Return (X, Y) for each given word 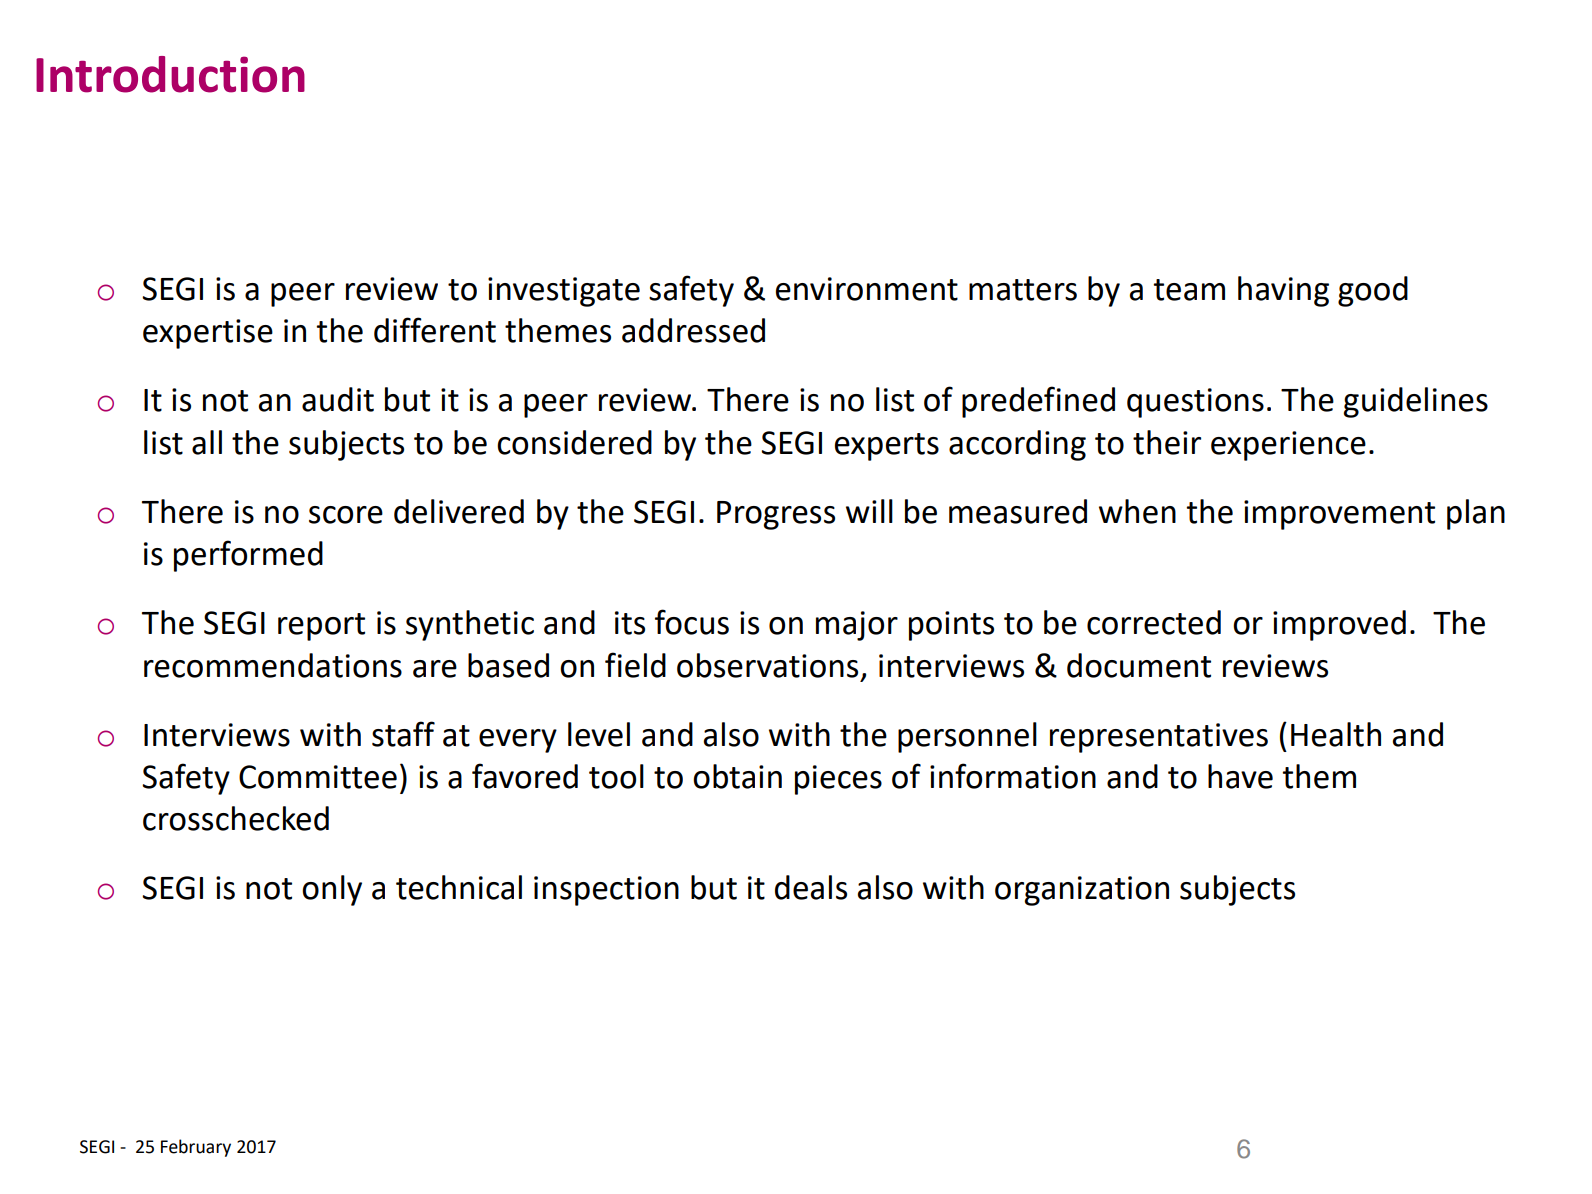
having (1283, 291)
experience (1288, 446)
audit (338, 399)
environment (867, 289)
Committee (318, 777)
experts (887, 447)
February (196, 1148)
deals (811, 887)
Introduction (170, 74)
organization (1082, 891)
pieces (838, 780)
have (1240, 776)
